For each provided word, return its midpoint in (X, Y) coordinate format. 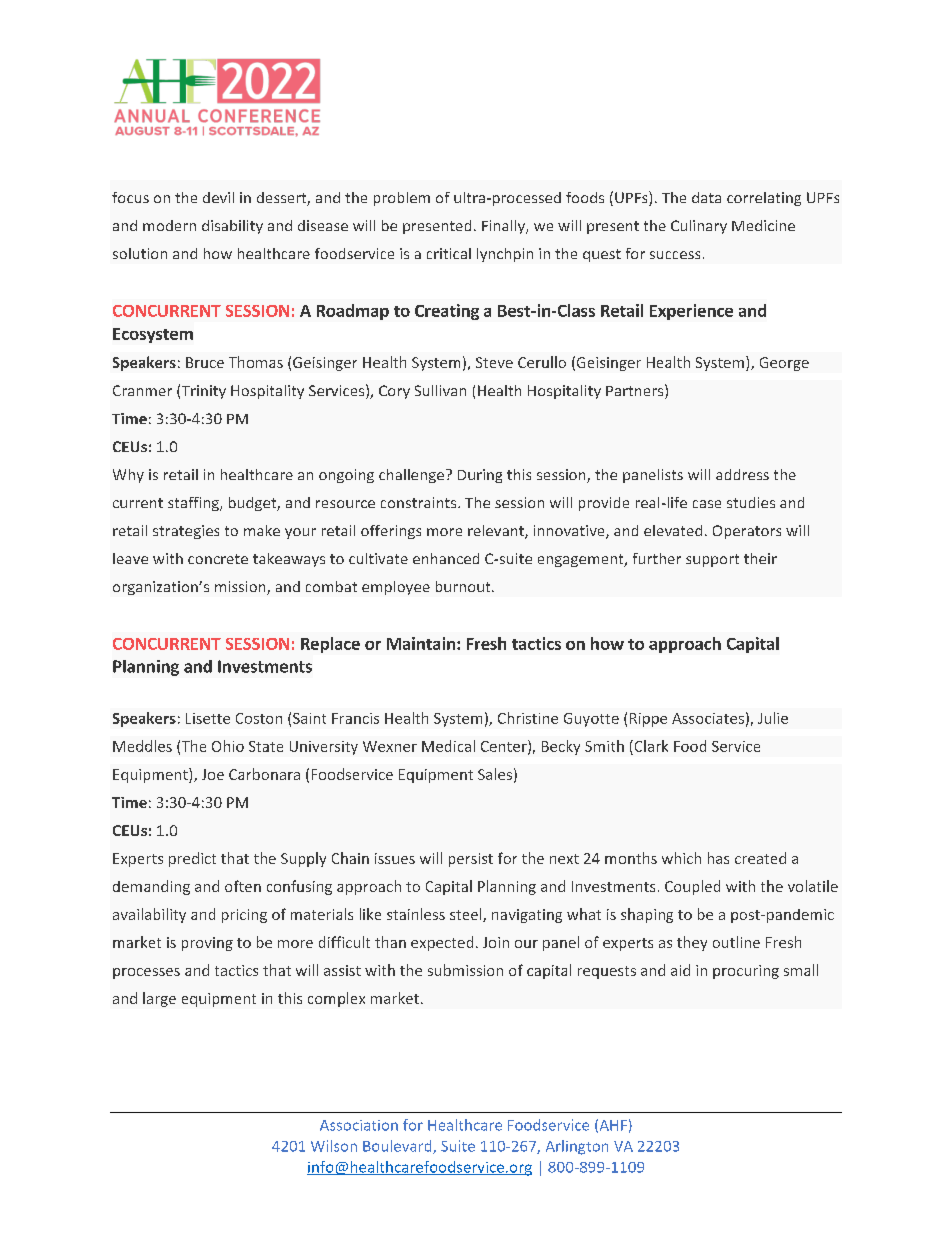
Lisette (208, 718)
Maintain (421, 643)
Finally (504, 227)
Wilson (334, 1146)
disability (232, 227)
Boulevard (398, 1147)
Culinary (699, 227)
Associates (708, 718)
